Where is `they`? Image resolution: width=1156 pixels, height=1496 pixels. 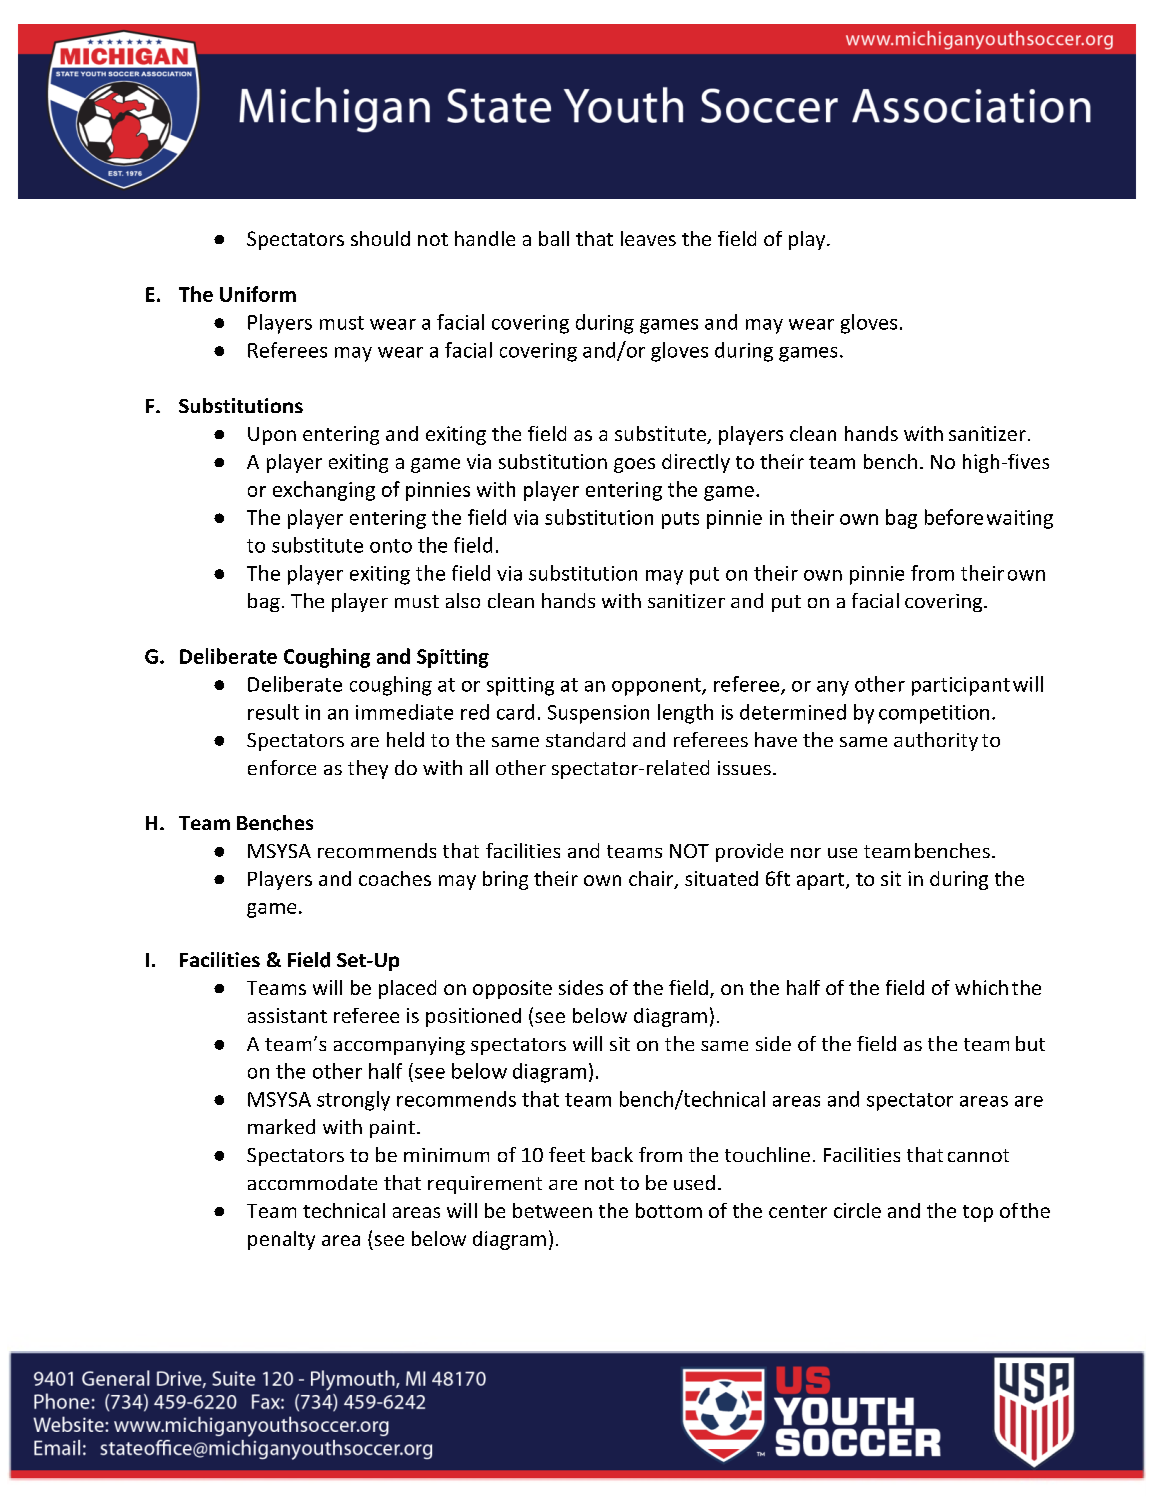
they is located at coordinates (368, 769).
